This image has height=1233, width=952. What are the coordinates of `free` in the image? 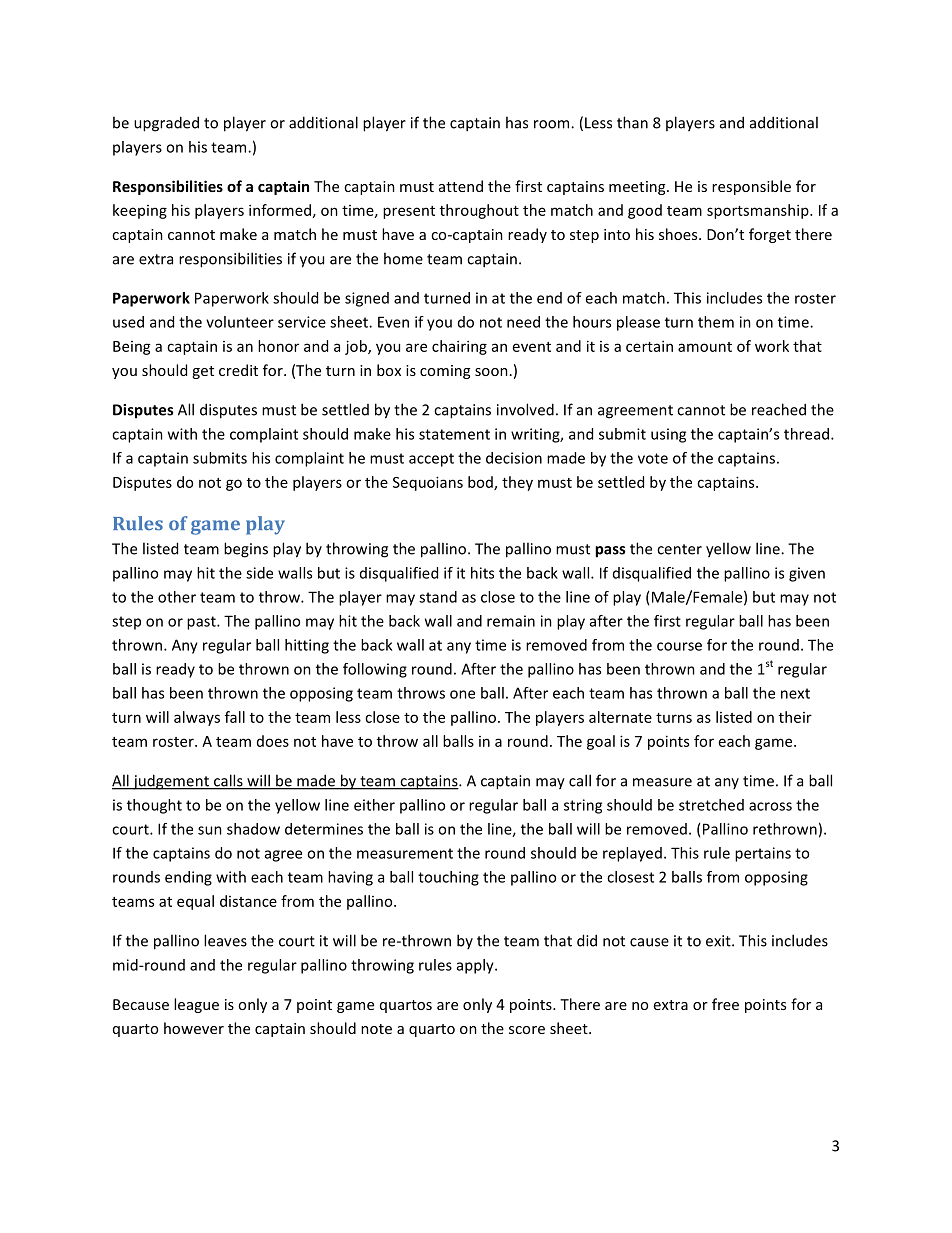 It's located at (725, 1004).
